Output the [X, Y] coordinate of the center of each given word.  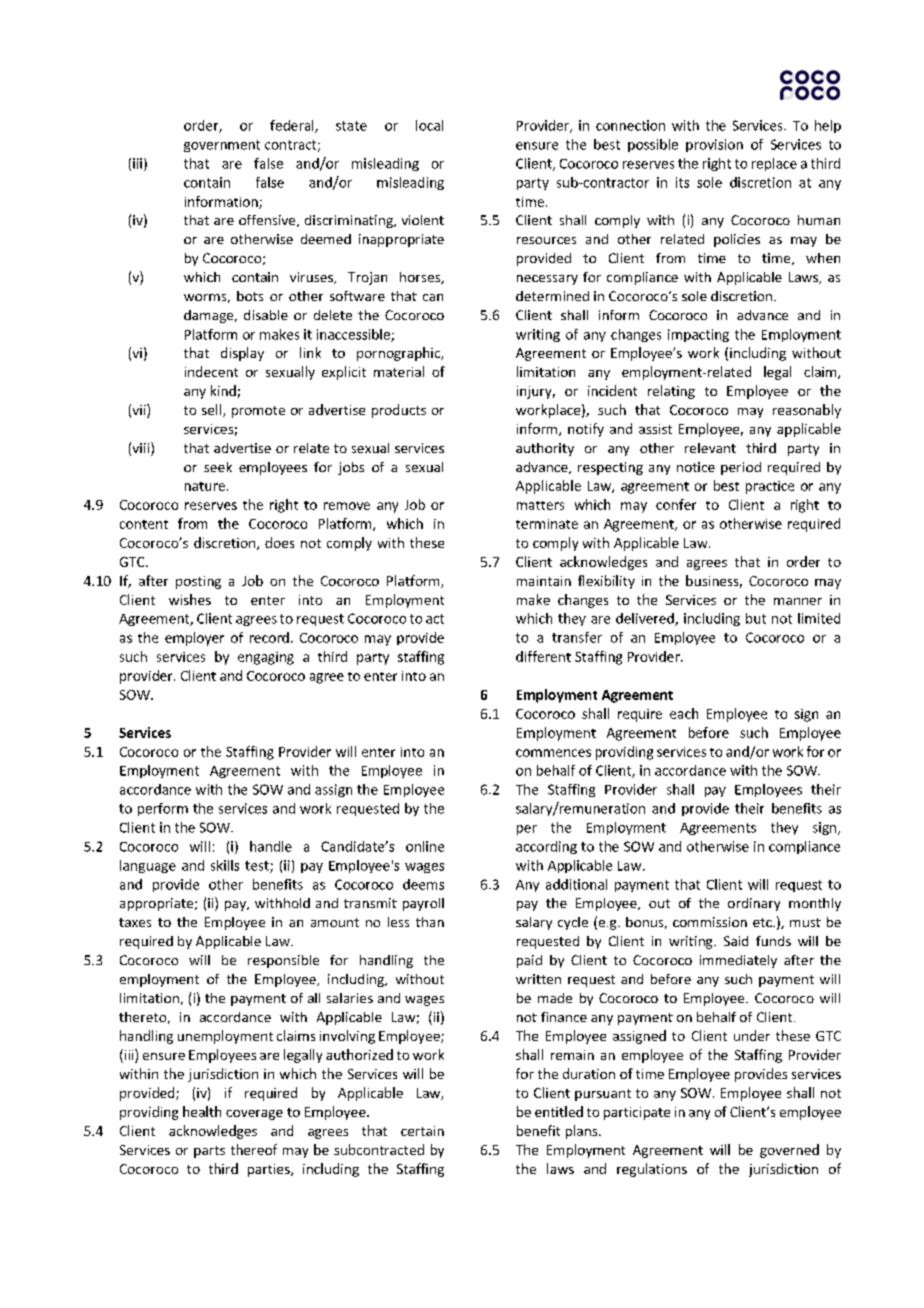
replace [774, 164]
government [222, 146]
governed [789, 1151]
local [429, 125]
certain [422, 1131]
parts [209, 1152]
